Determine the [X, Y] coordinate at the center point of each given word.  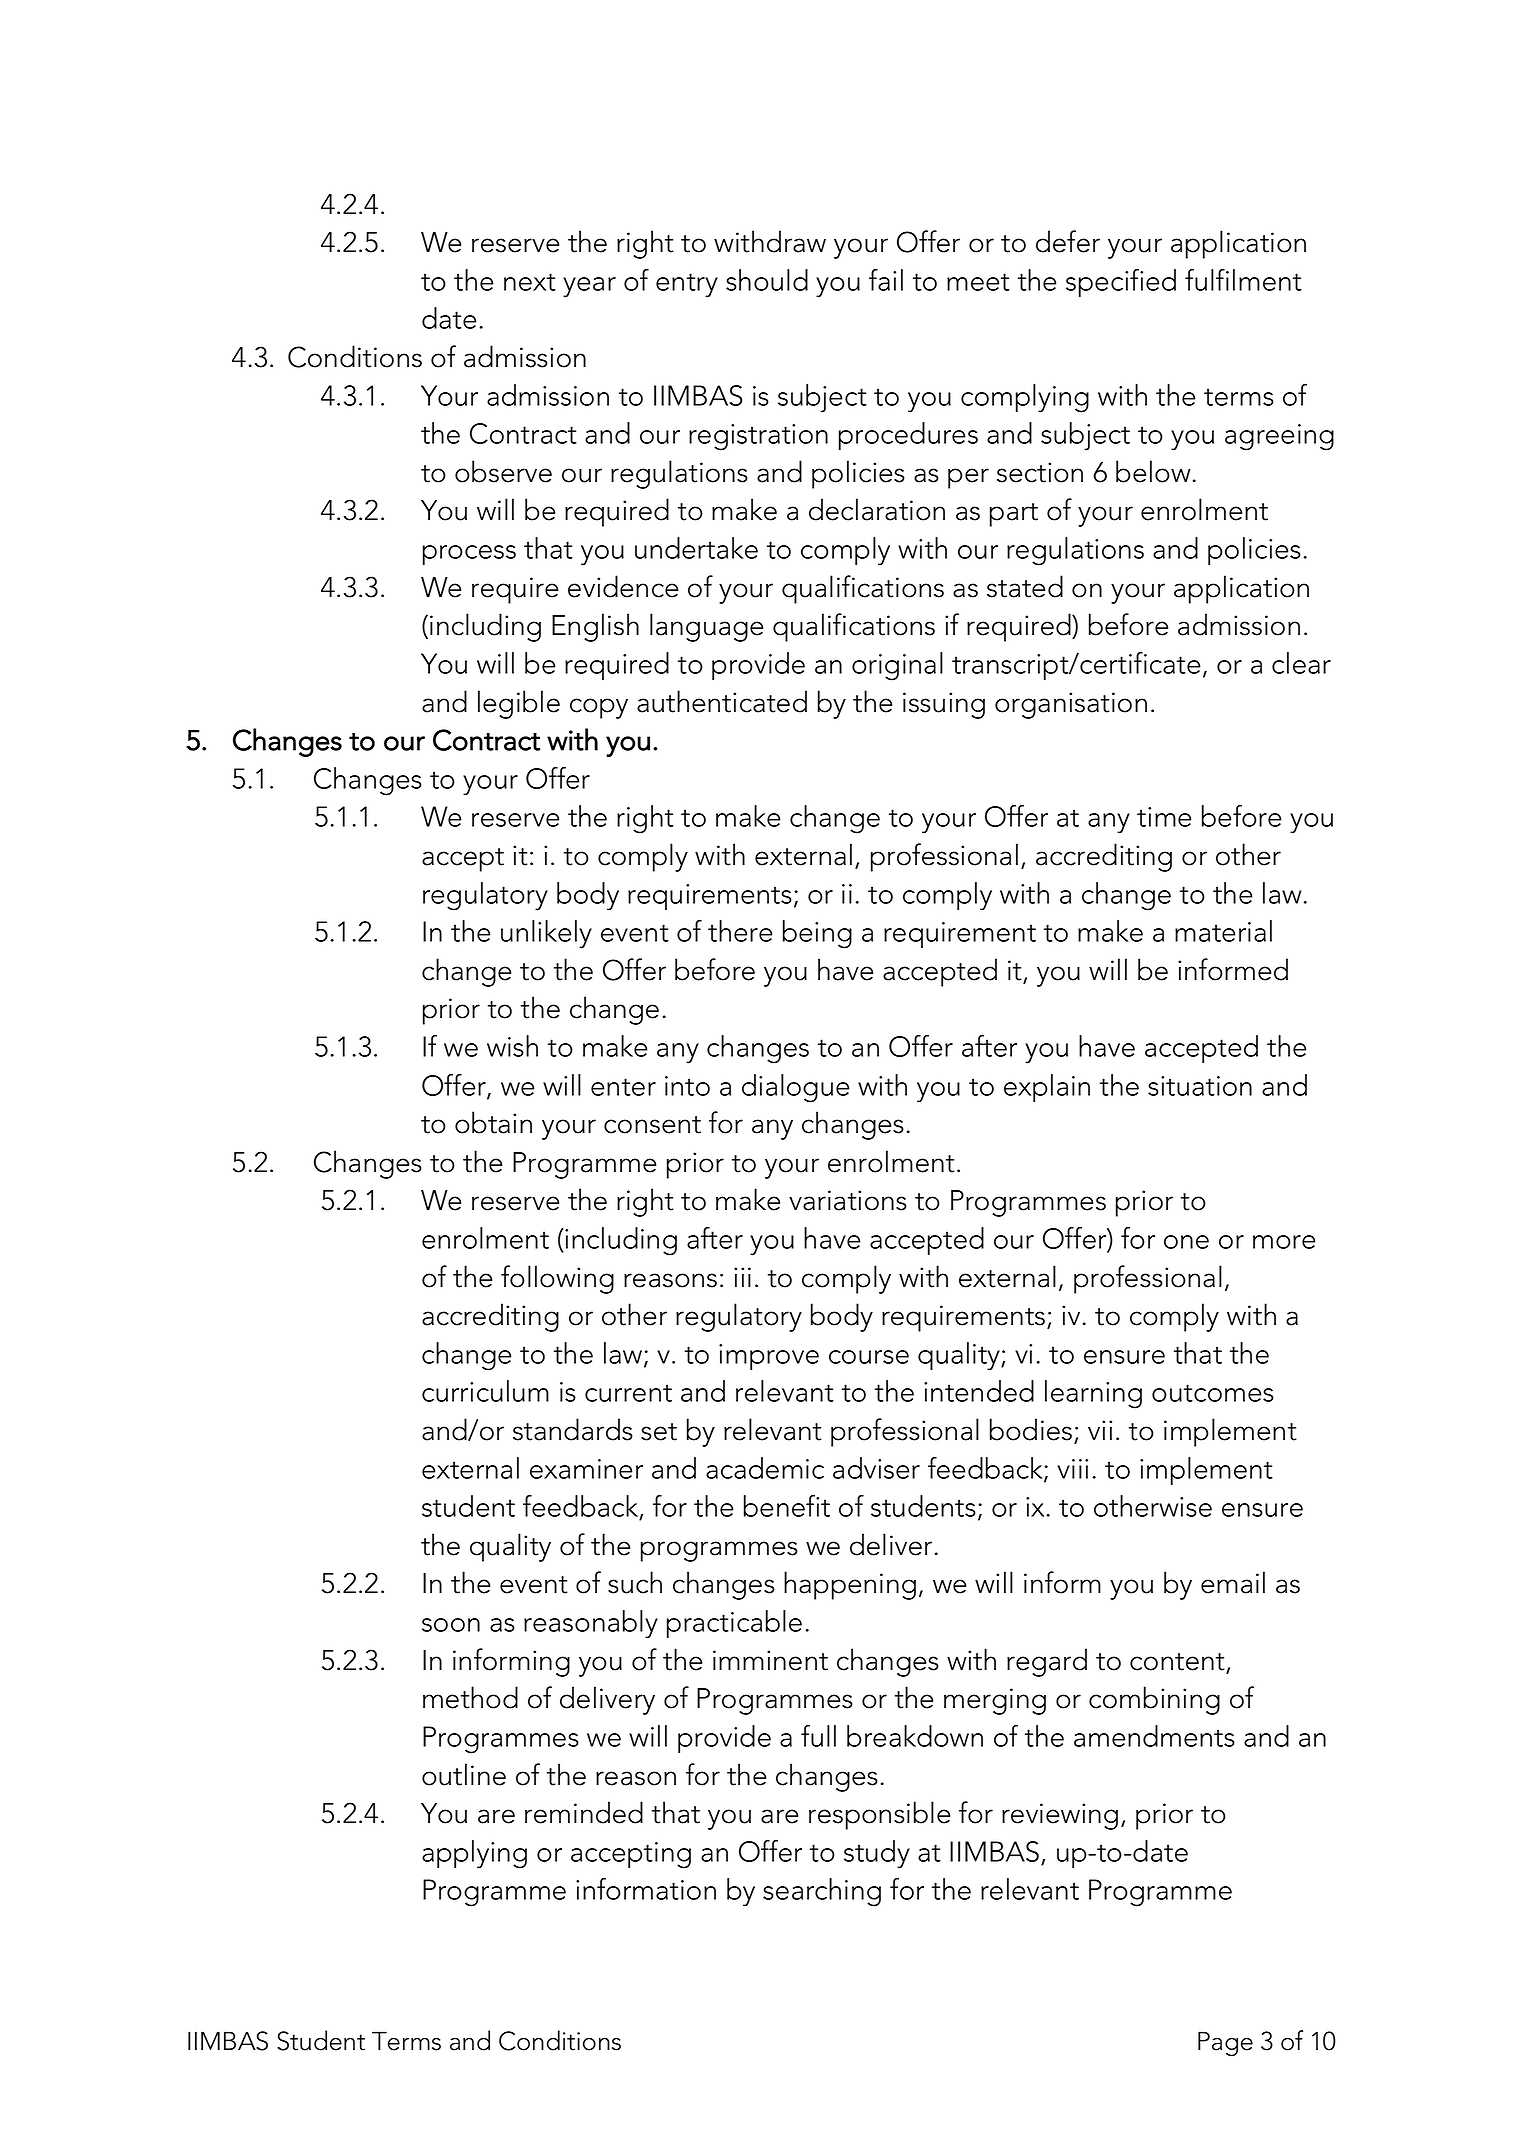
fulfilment [1243, 280]
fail [886, 280]
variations [848, 1200]
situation [1200, 1086]
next [530, 282]
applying [474, 1854]
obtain [493, 1122]
